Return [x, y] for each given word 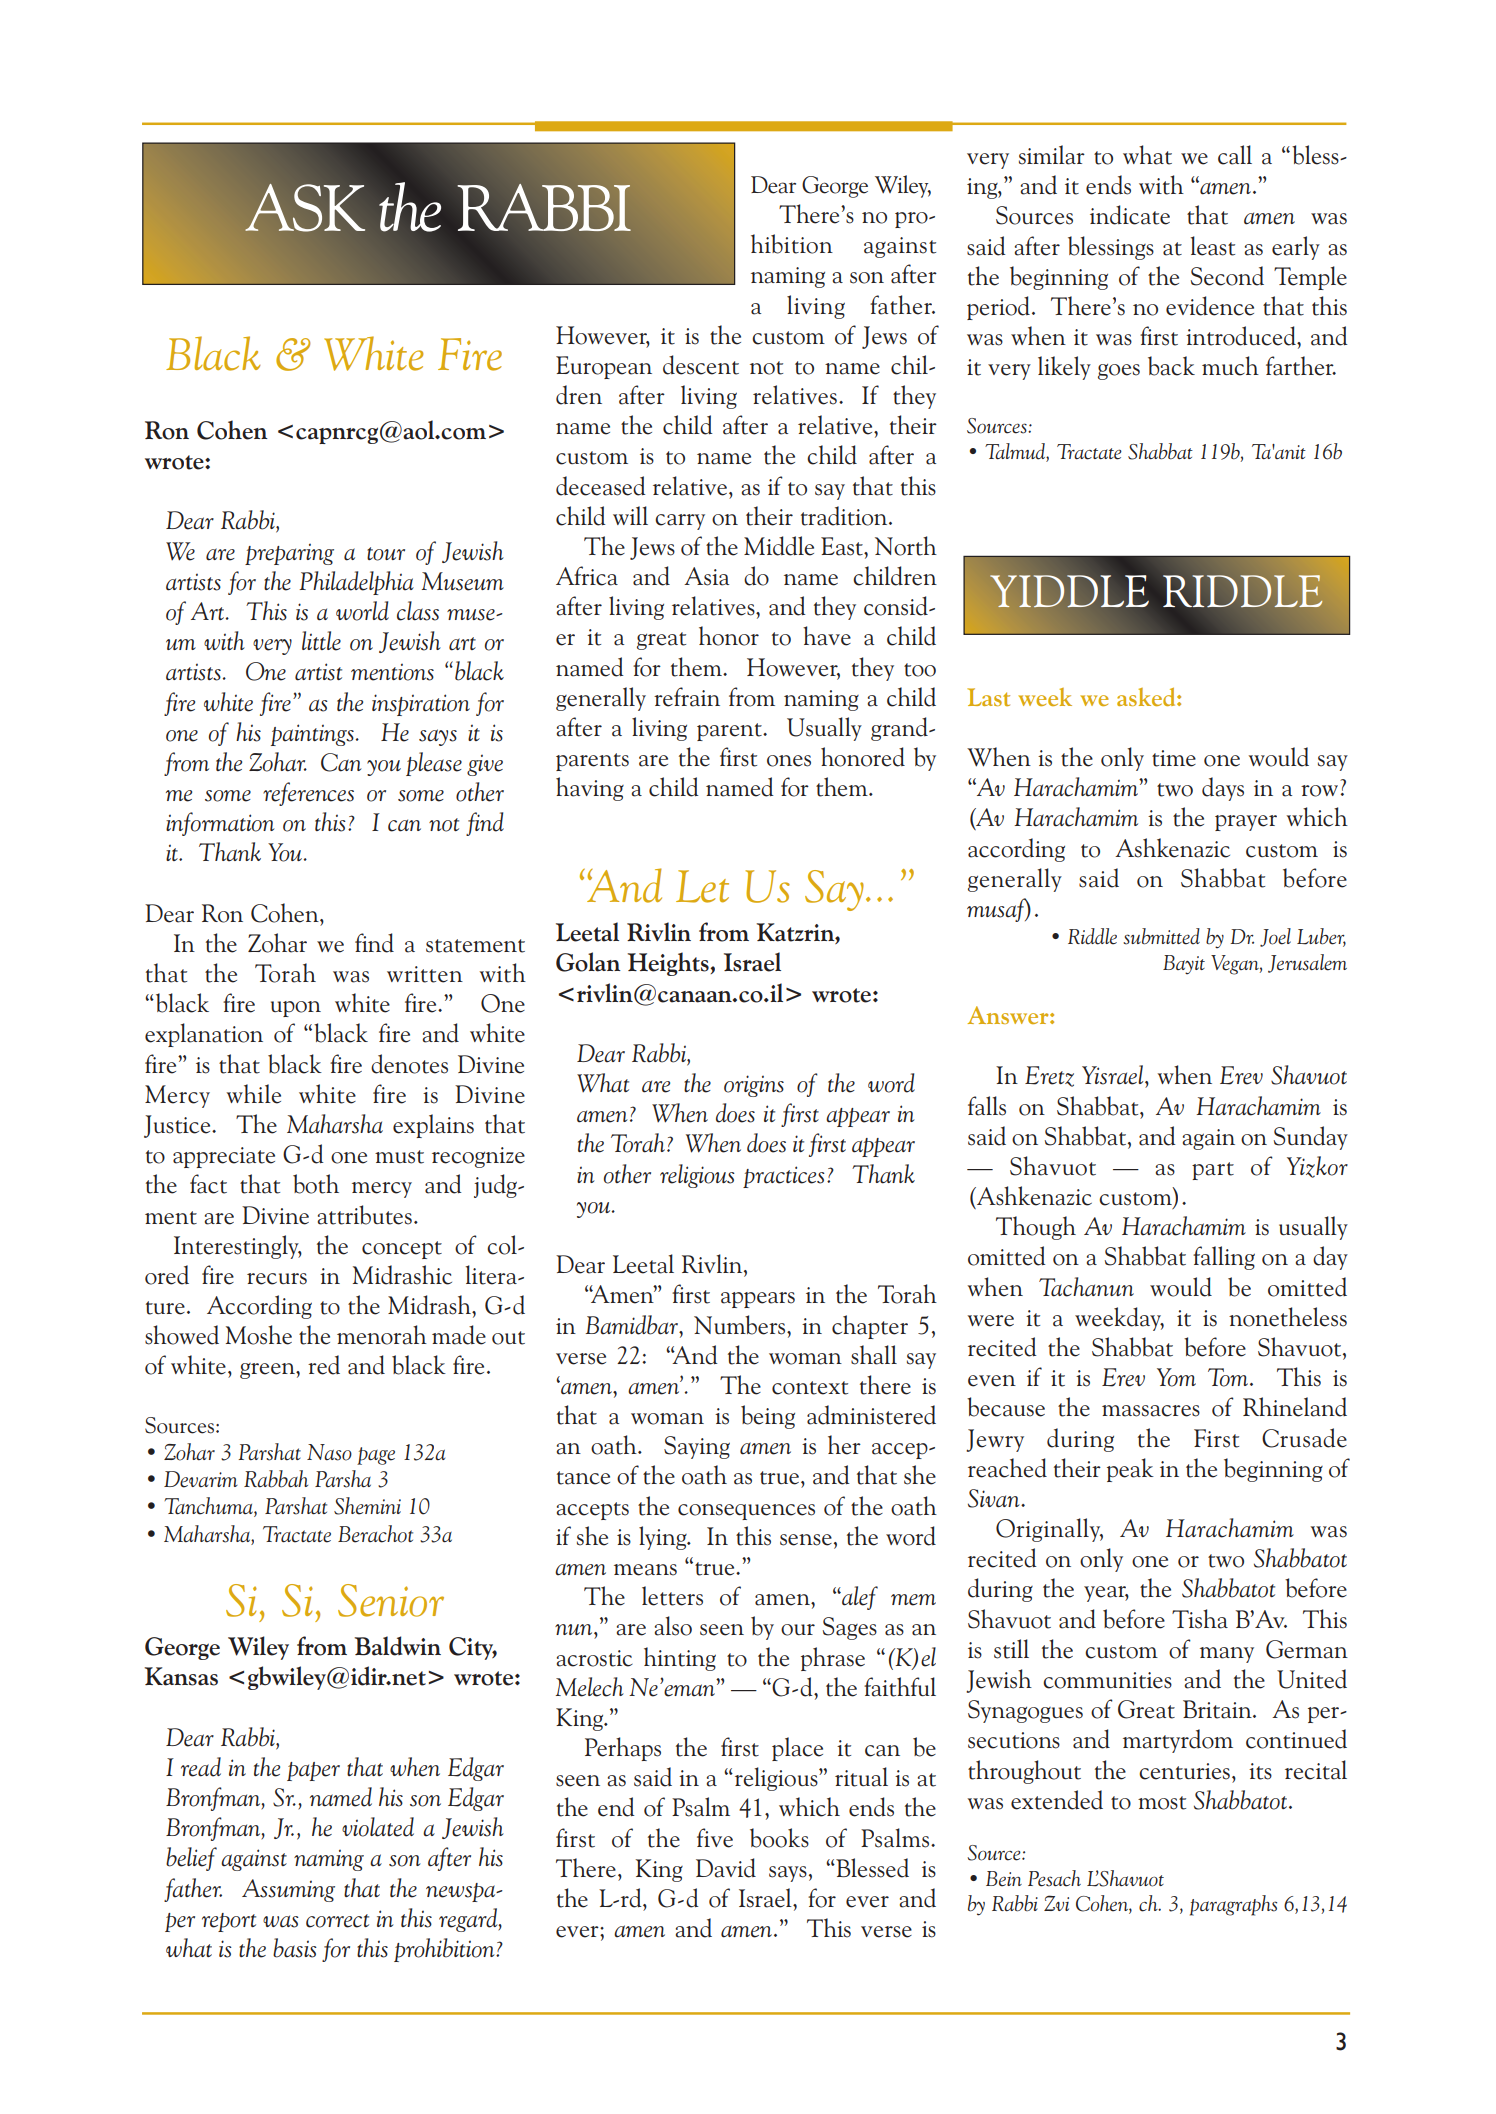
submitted [1161, 936]
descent [701, 365]
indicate [1130, 215]
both [316, 1184]
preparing [289, 554]
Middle [779, 546]
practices [784, 1177]
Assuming [288, 1890]
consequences [746, 1512]
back [1171, 366]
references [308, 794]
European [604, 367]
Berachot [375, 1534]
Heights [669, 964]
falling [1224, 1258]
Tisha [1200, 1619]
